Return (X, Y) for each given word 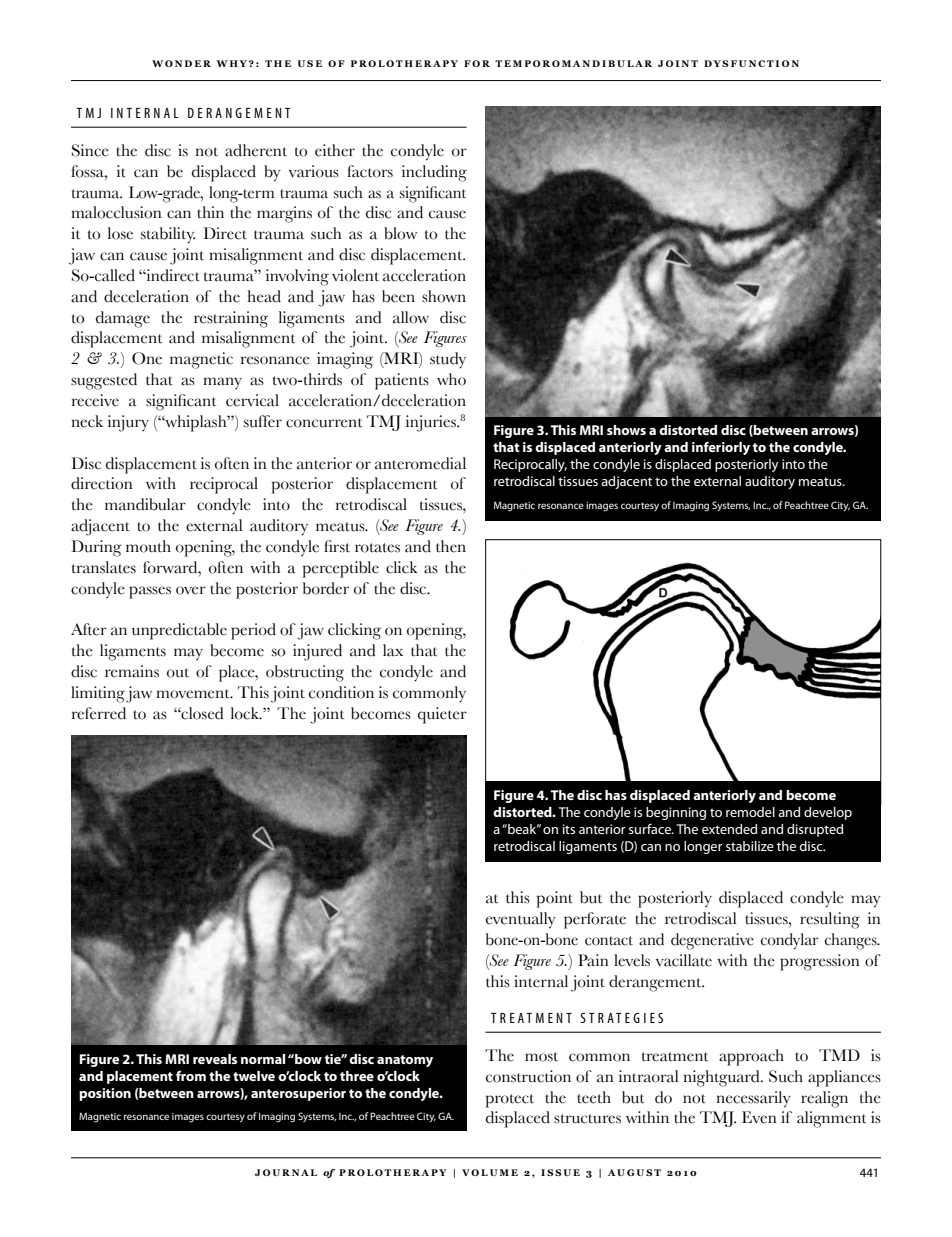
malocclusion (116, 212)
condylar (789, 941)
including (434, 173)
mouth (148, 546)
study (448, 360)
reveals (215, 1059)
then (451, 546)
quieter (442, 715)
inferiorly (721, 448)
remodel (750, 812)
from (191, 1075)
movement (194, 694)
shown (444, 296)
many (222, 383)
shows (626, 430)
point (554, 899)
